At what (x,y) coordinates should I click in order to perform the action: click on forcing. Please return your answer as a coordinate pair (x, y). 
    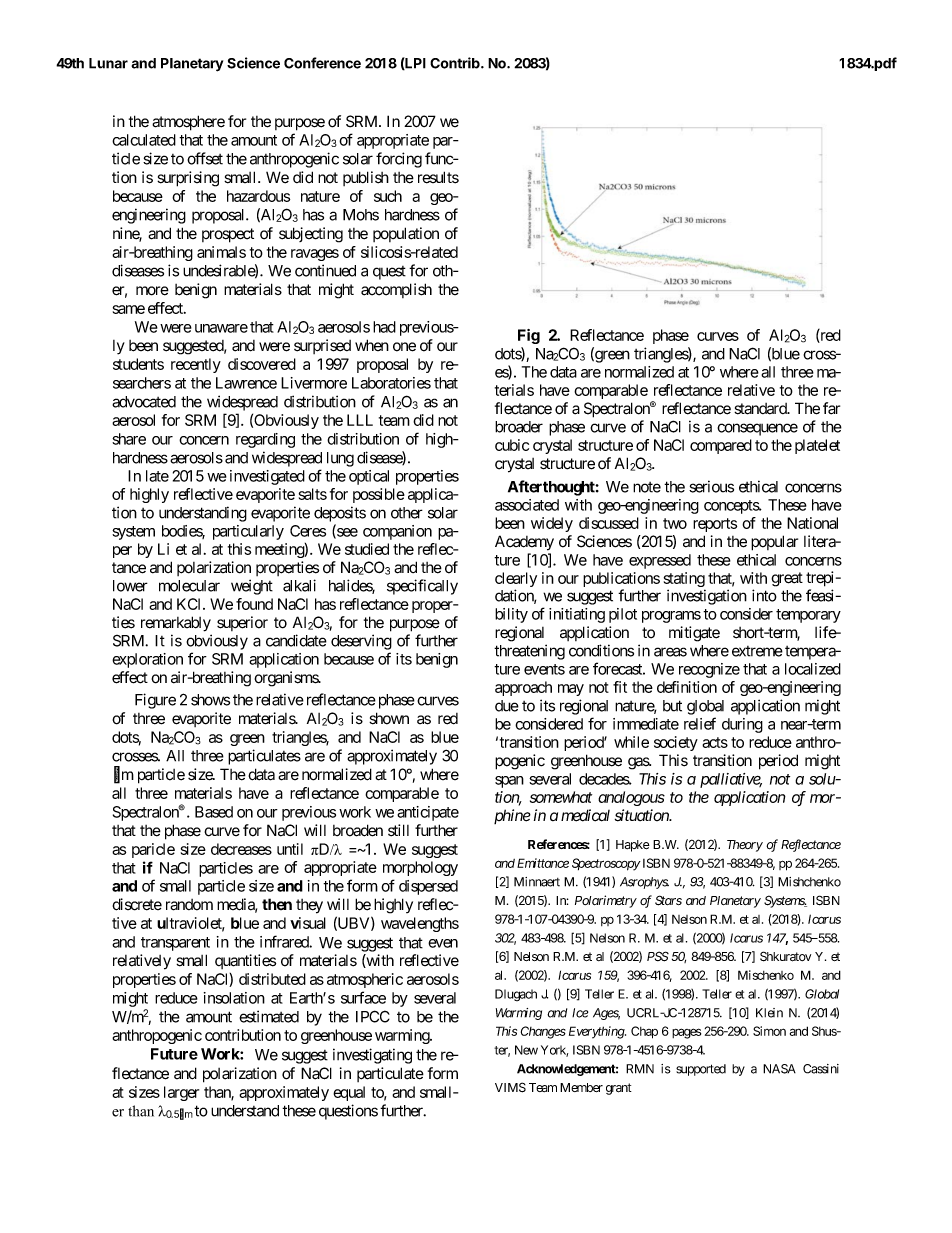
    Looking at the image, I should click on (399, 160).
